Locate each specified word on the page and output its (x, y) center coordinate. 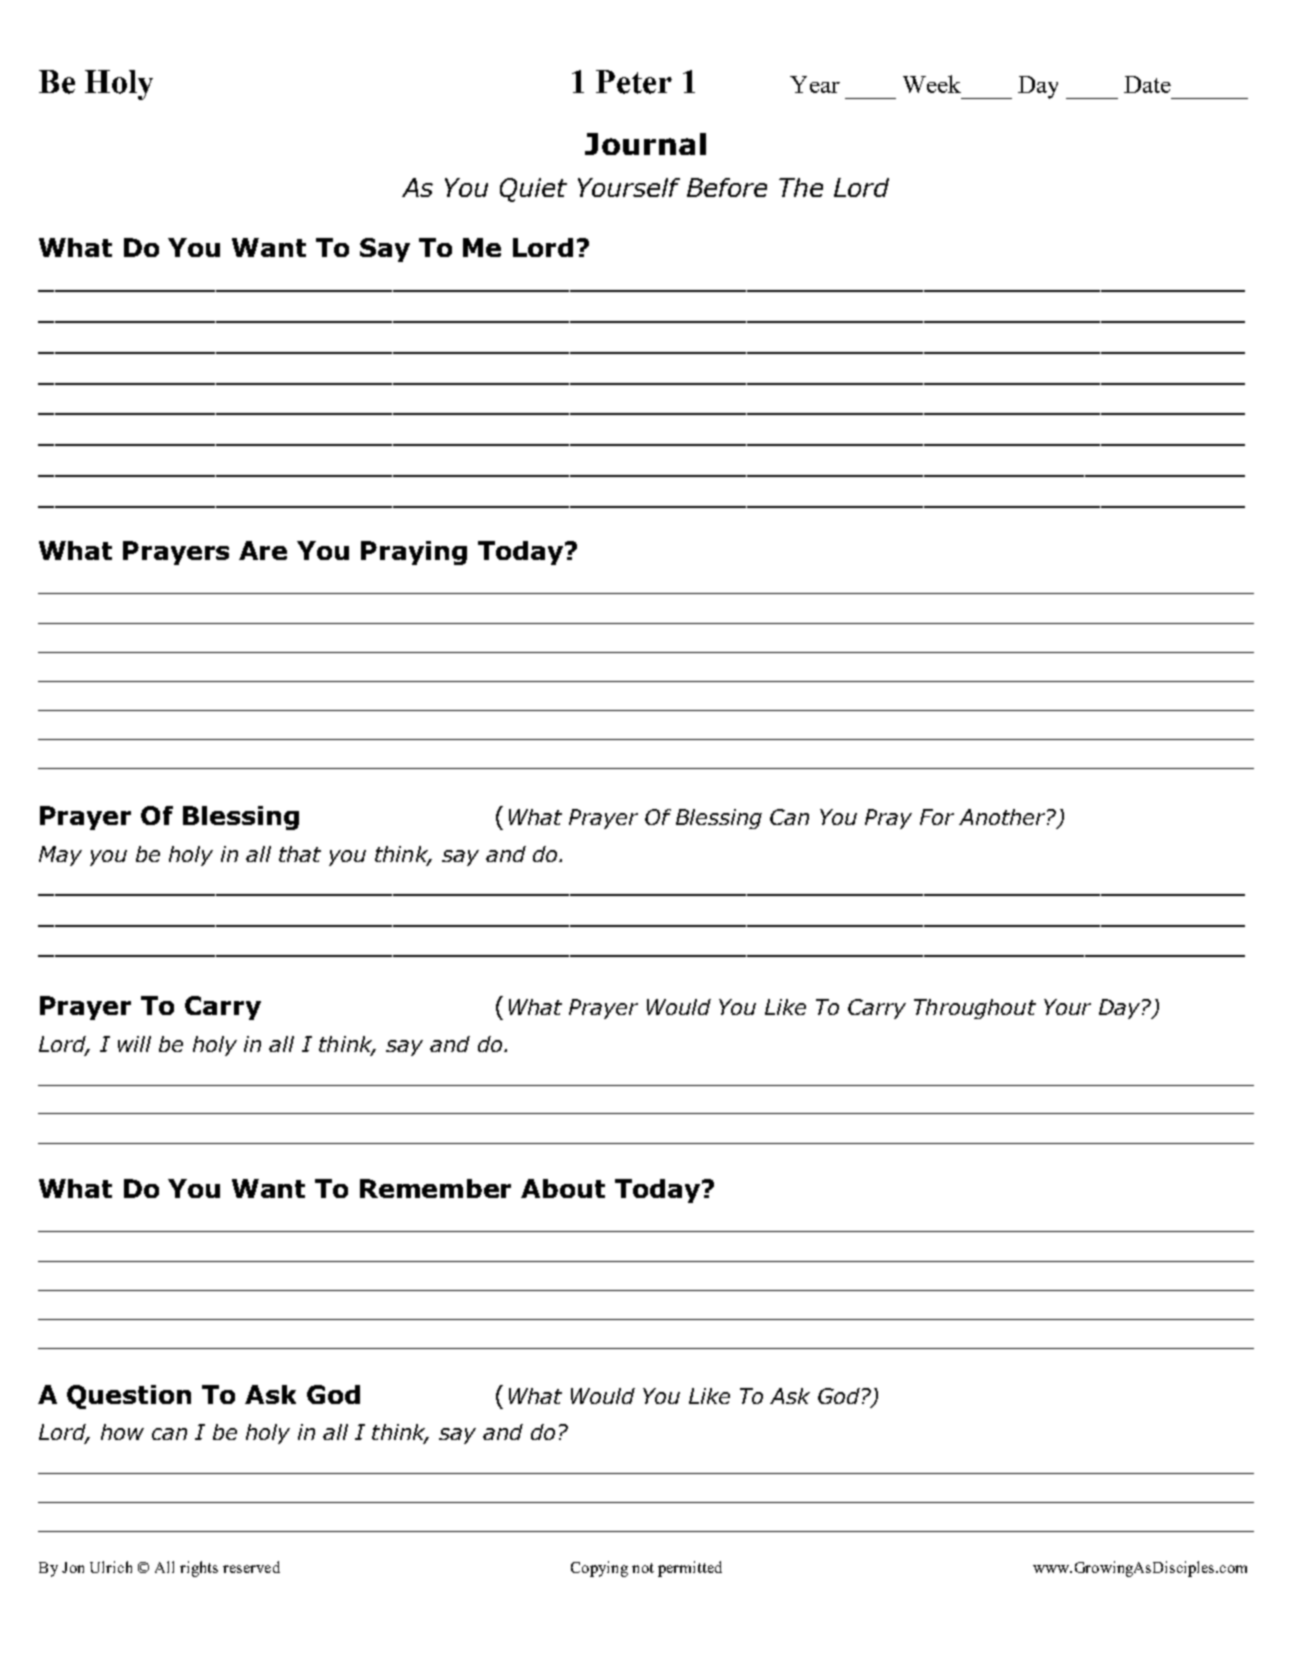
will (134, 1044)
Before (727, 187)
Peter (634, 82)
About (563, 1188)
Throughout (975, 1009)
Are (263, 550)
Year (815, 84)
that (300, 854)
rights (199, 1569)
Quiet (533, 190)
